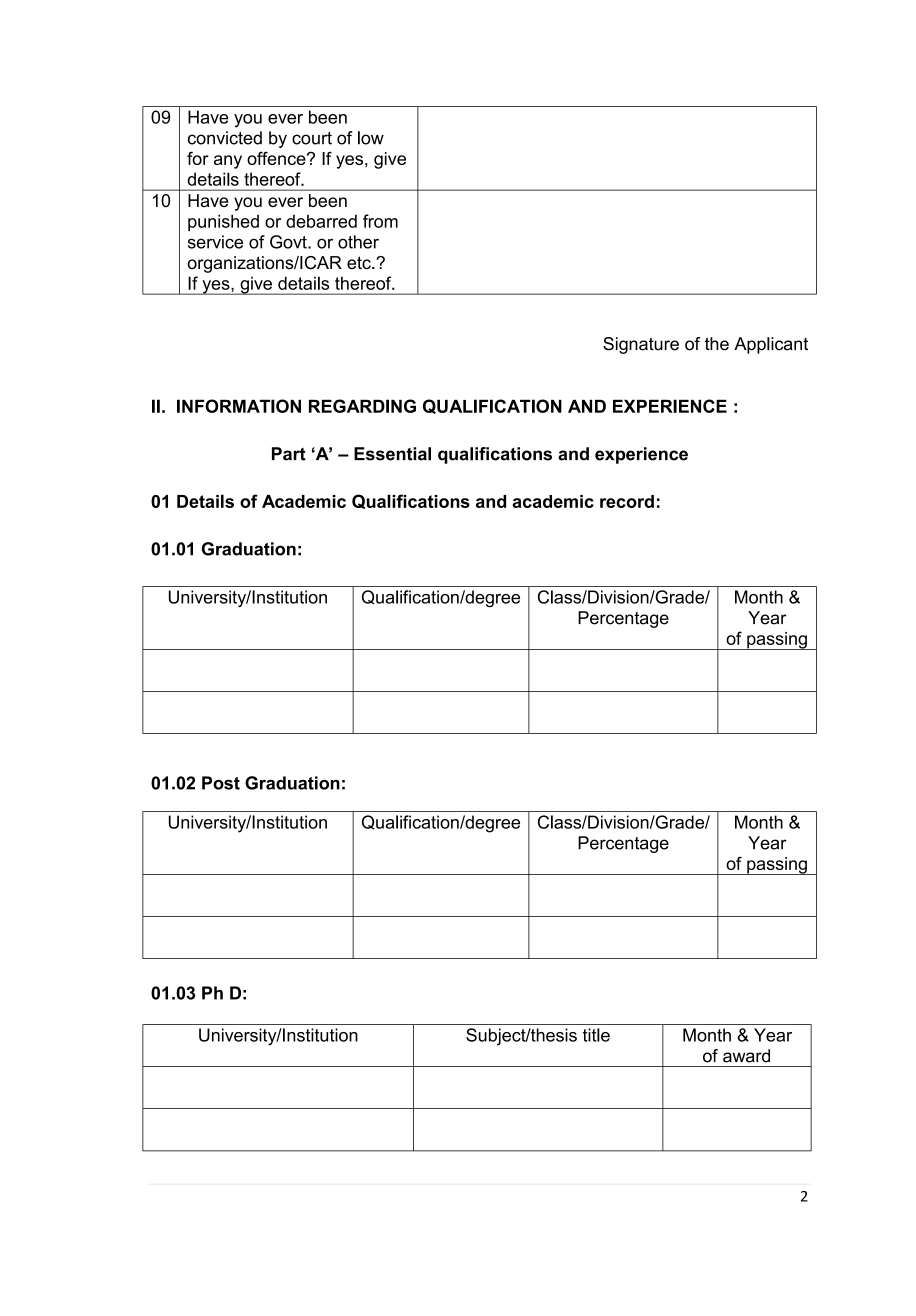 This document has width=916, height=1316. What do you see at coordinates (312, 138) in the document?
I see `court` at bounding box center [312, 138].
